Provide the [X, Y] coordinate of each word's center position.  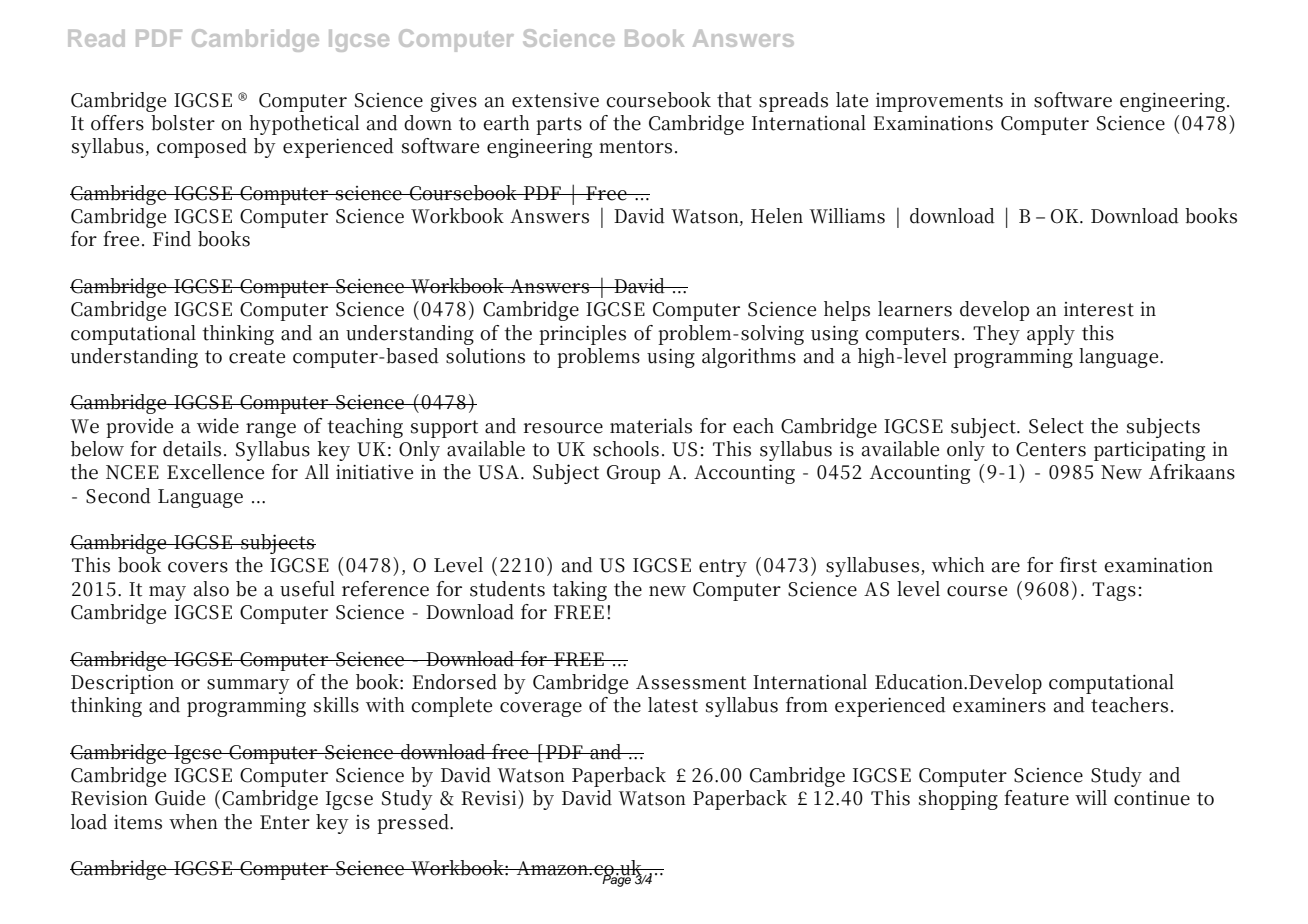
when [193, 822]
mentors [635, 147]
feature [1036, 798]
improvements [939, 102]
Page [617, 880]
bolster [183, 123]
